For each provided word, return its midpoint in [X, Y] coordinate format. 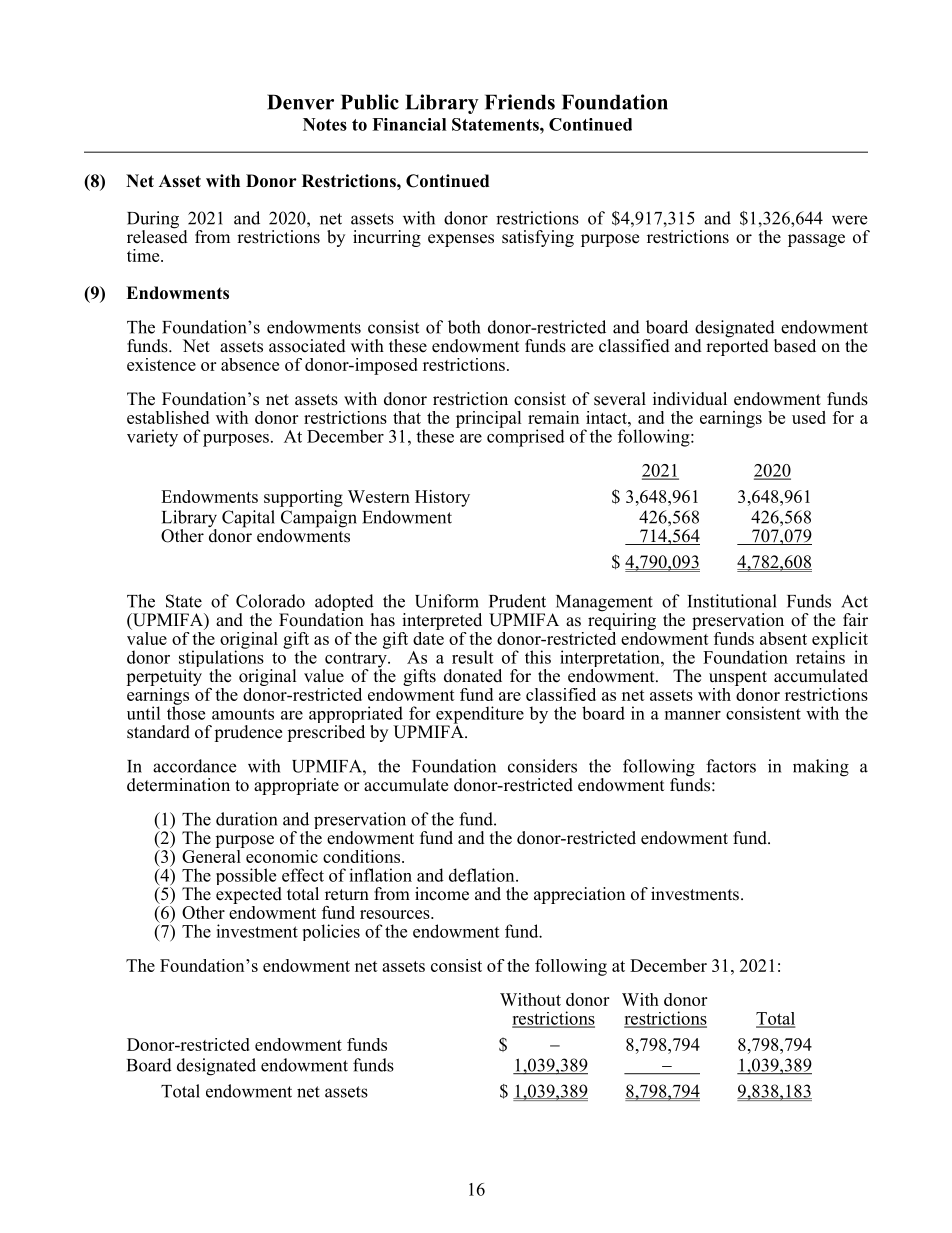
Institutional [732, 601]
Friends [520, 102]
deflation [483, 875]
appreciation [579, 895]
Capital [248, 519]
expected [249, 895]
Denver [300, 102]
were [849, 220]
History [442, 498]
